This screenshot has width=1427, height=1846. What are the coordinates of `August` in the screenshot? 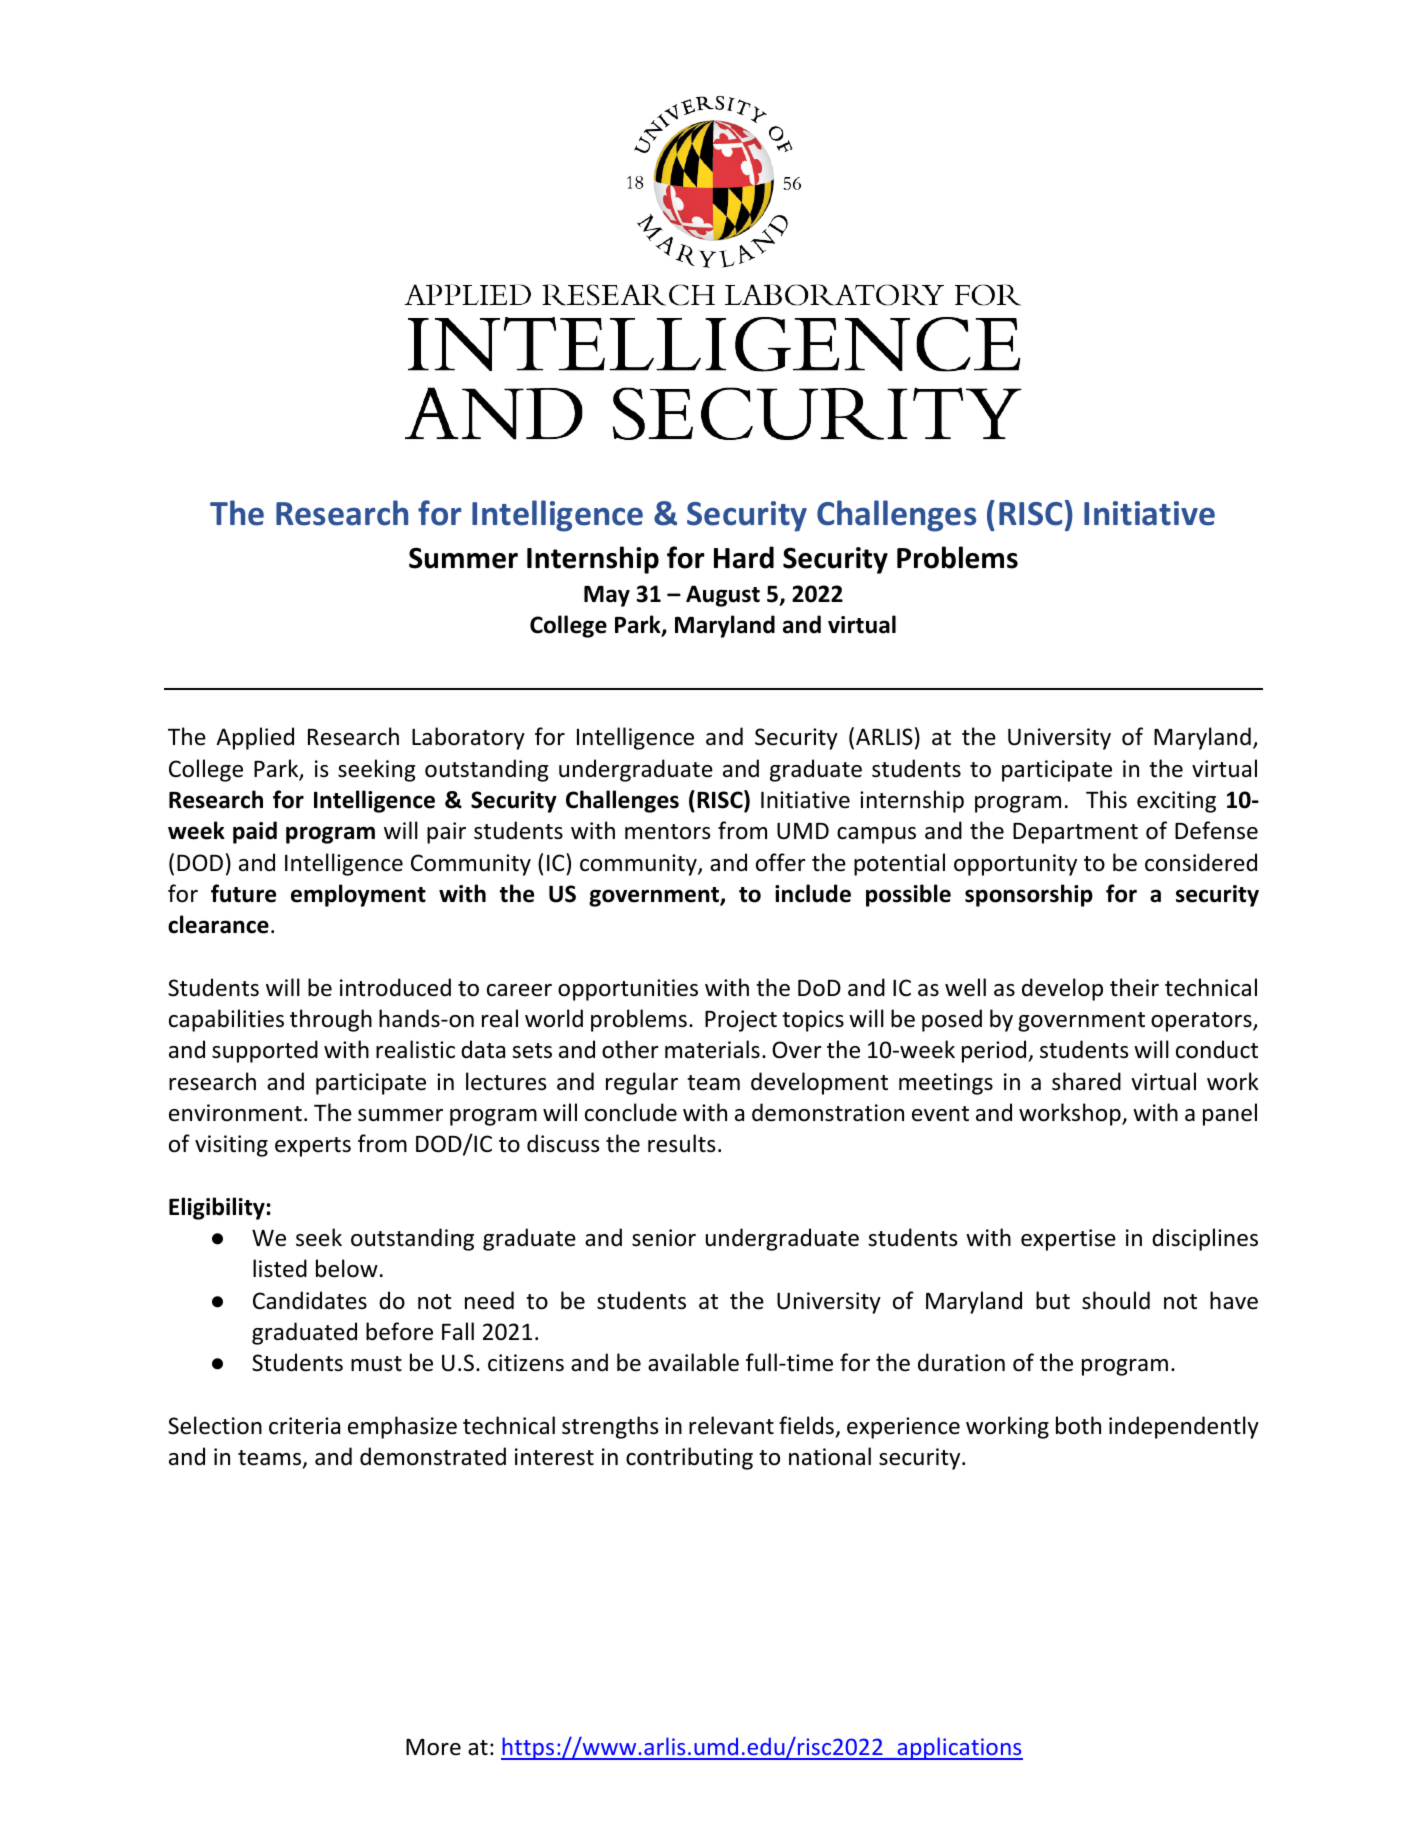 It's located at (723, 596).
